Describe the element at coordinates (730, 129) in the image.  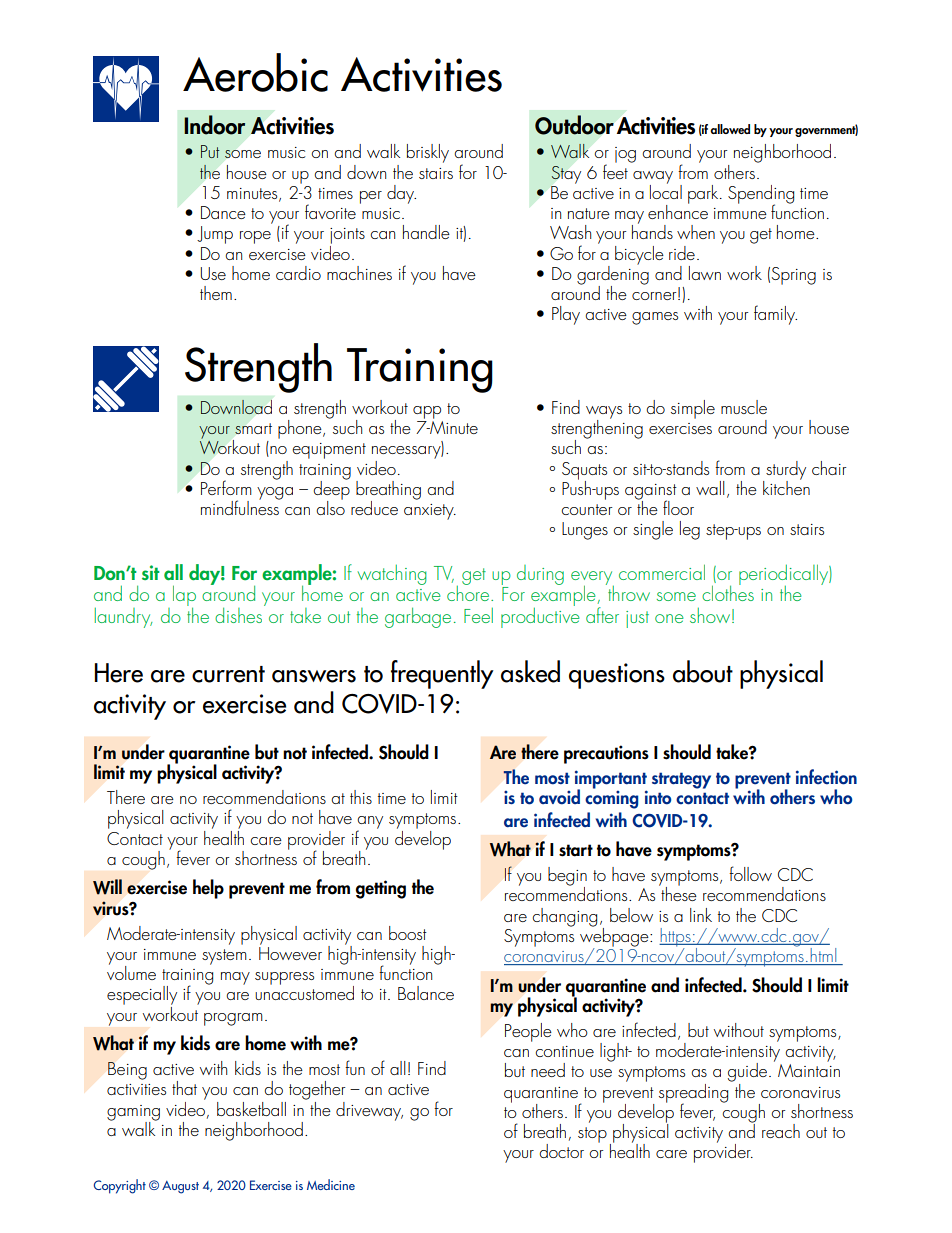
I see `allowed` at that location.
